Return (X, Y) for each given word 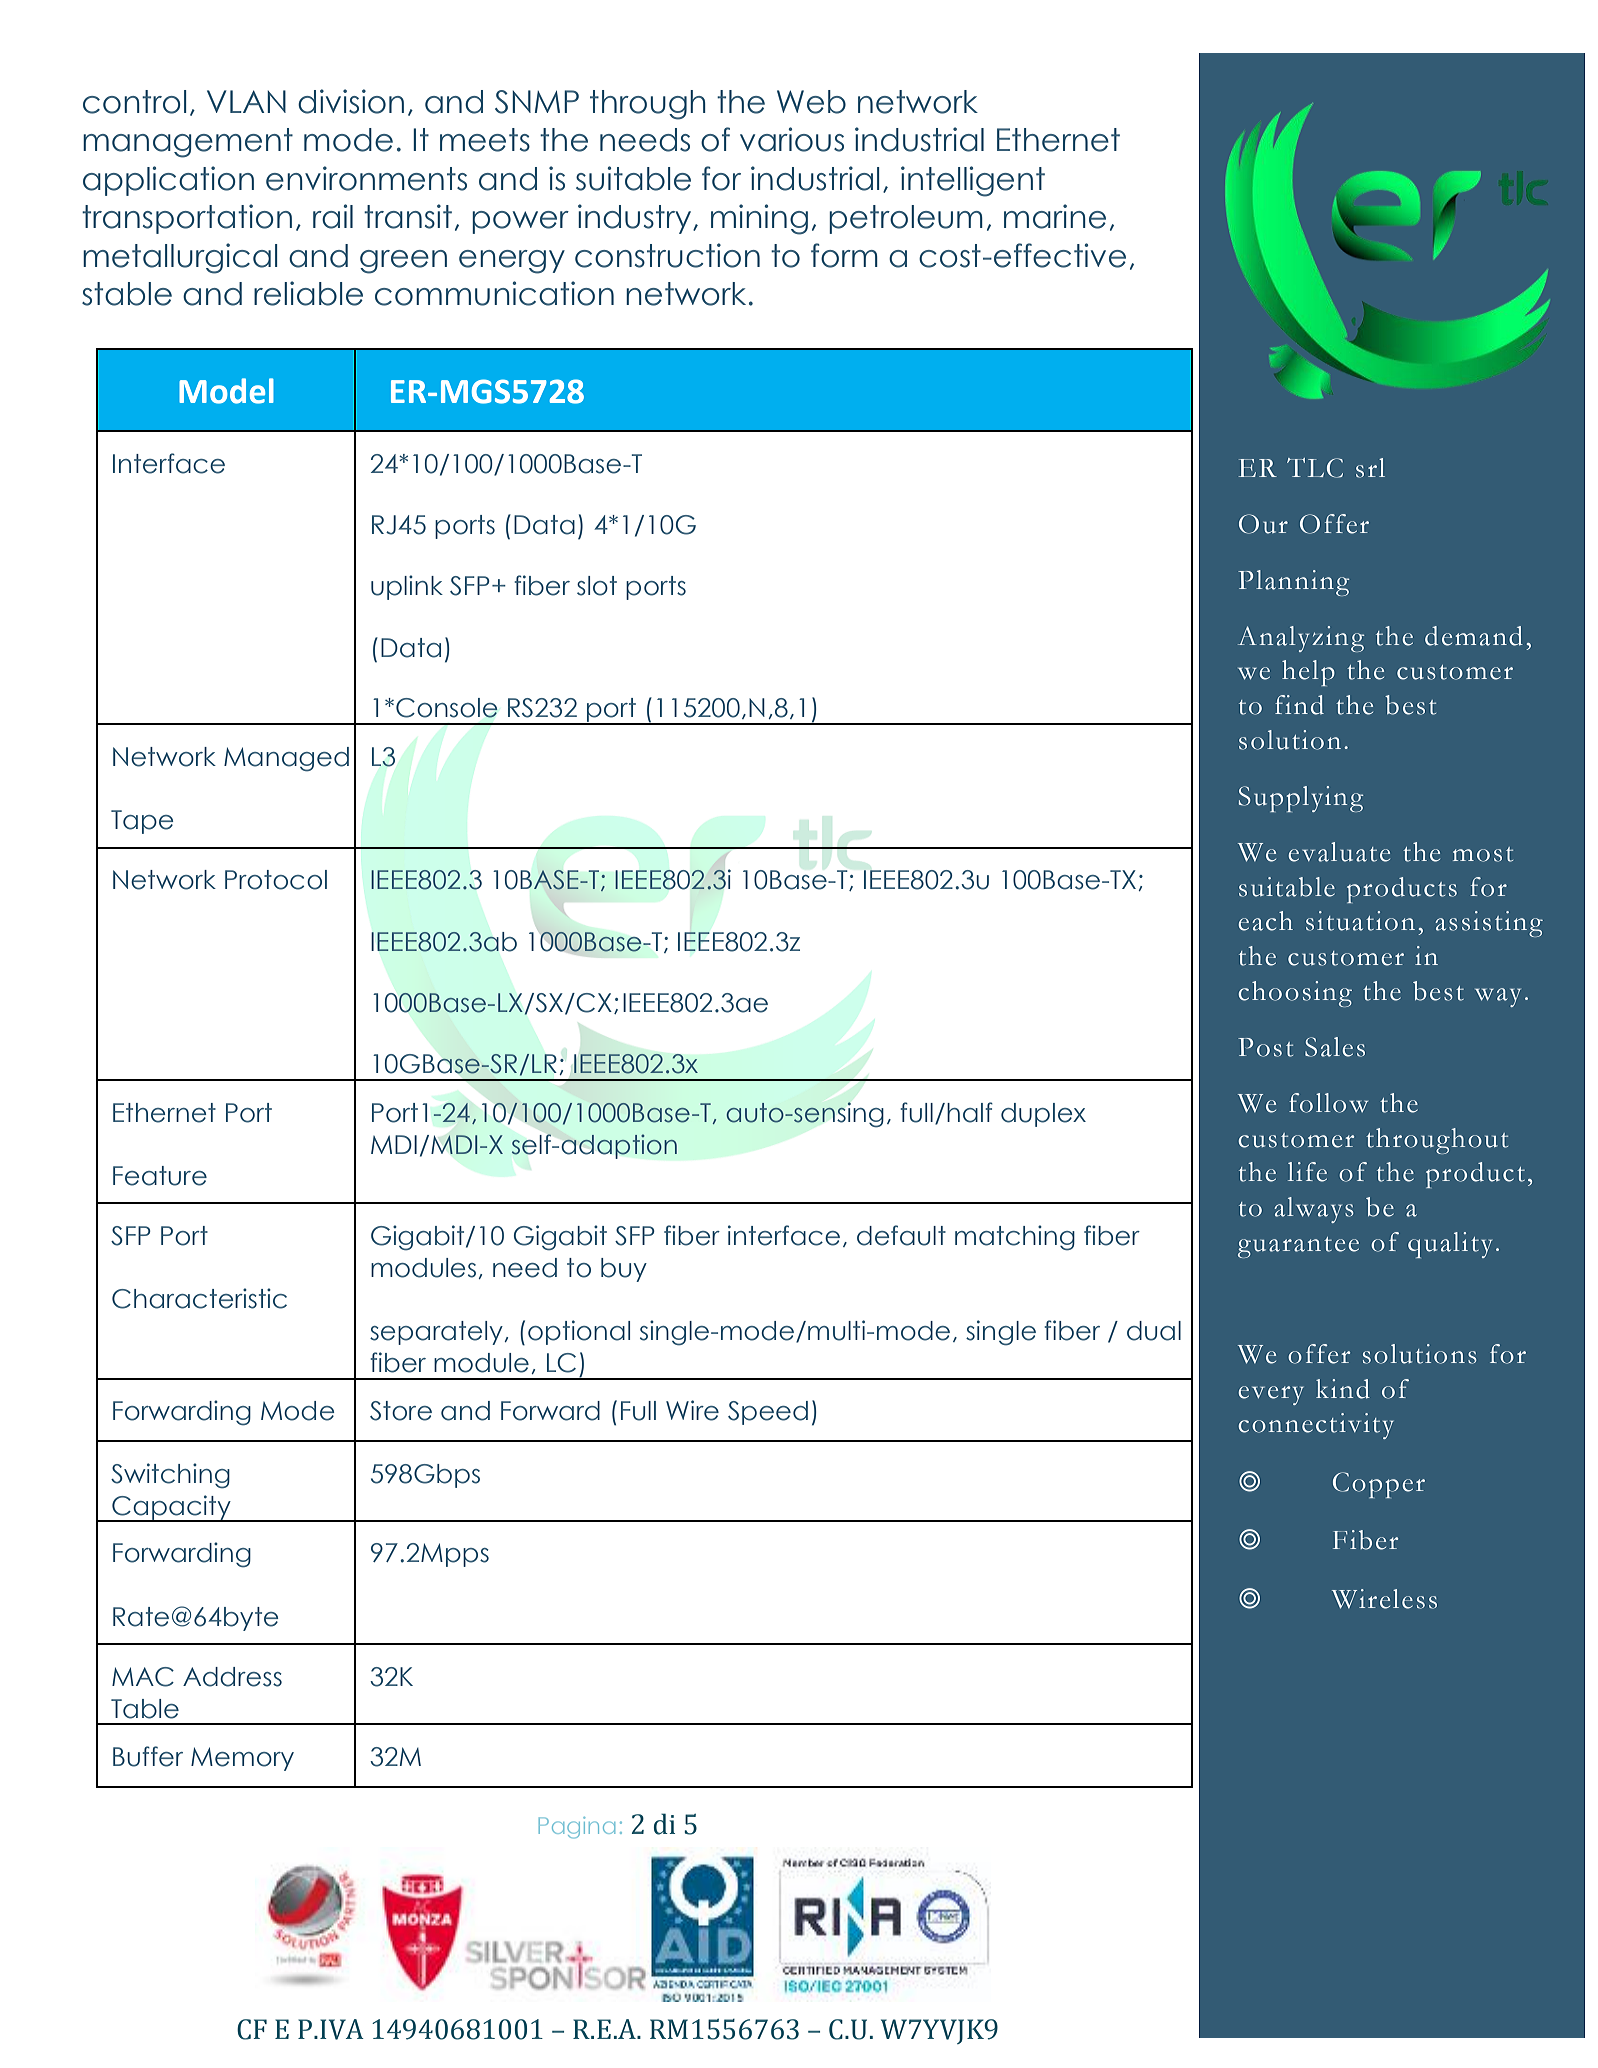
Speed (768, 1413)
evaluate (1339, 852)
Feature (160, 1176)
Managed (286, 759)
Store (401, 1411)
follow (1328, 1103)
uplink (407, 587)
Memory (242, 1759)
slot (597, 586)
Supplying (1301, 799)
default (901, 1235)
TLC (1315, 468)
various (792, 139)
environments (366, 178)
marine (1055, 216)
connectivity (1316, 1426)
